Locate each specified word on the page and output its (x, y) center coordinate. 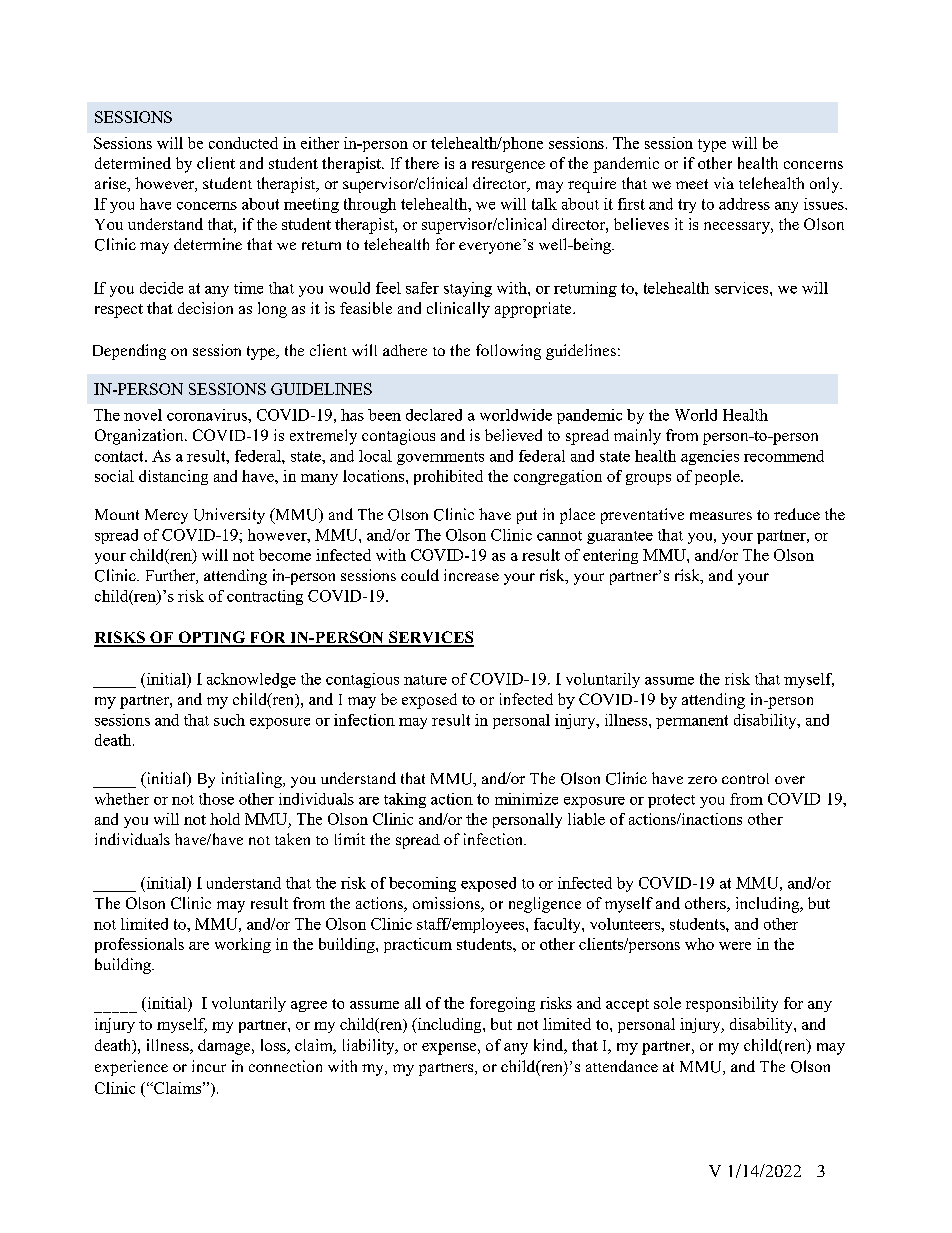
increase (471, 575)
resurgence (508, 167)
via (724, 183)
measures (721, 516)
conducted (243, 143)
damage (225, 1047)
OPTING (212, 638)
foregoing (502, 1004)
